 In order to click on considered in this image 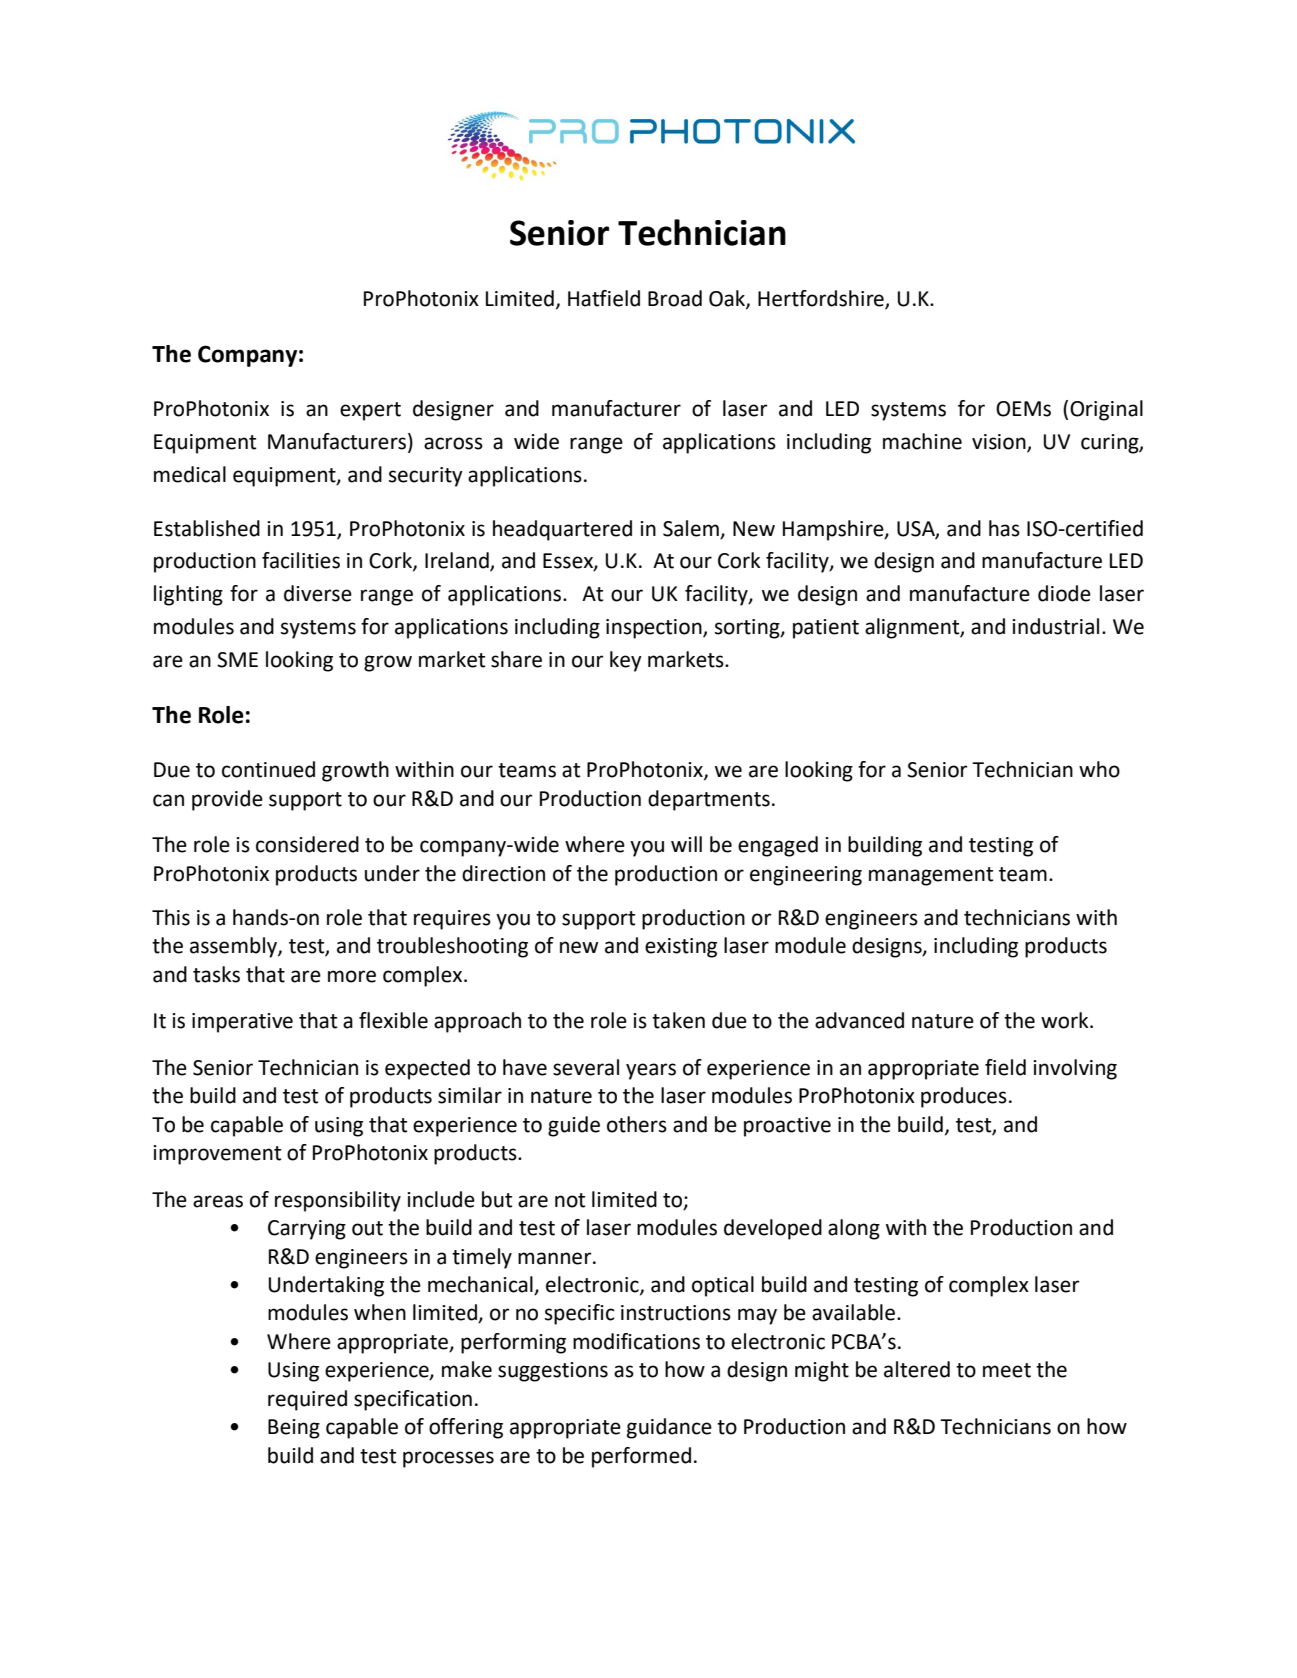, I will do `click(307, 844)`.
